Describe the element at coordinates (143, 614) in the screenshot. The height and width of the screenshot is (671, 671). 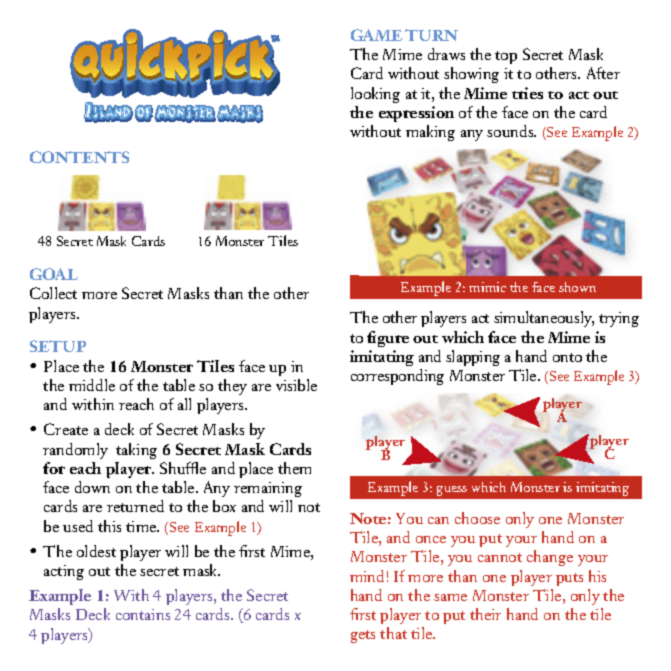
I see `contains` at that location.
